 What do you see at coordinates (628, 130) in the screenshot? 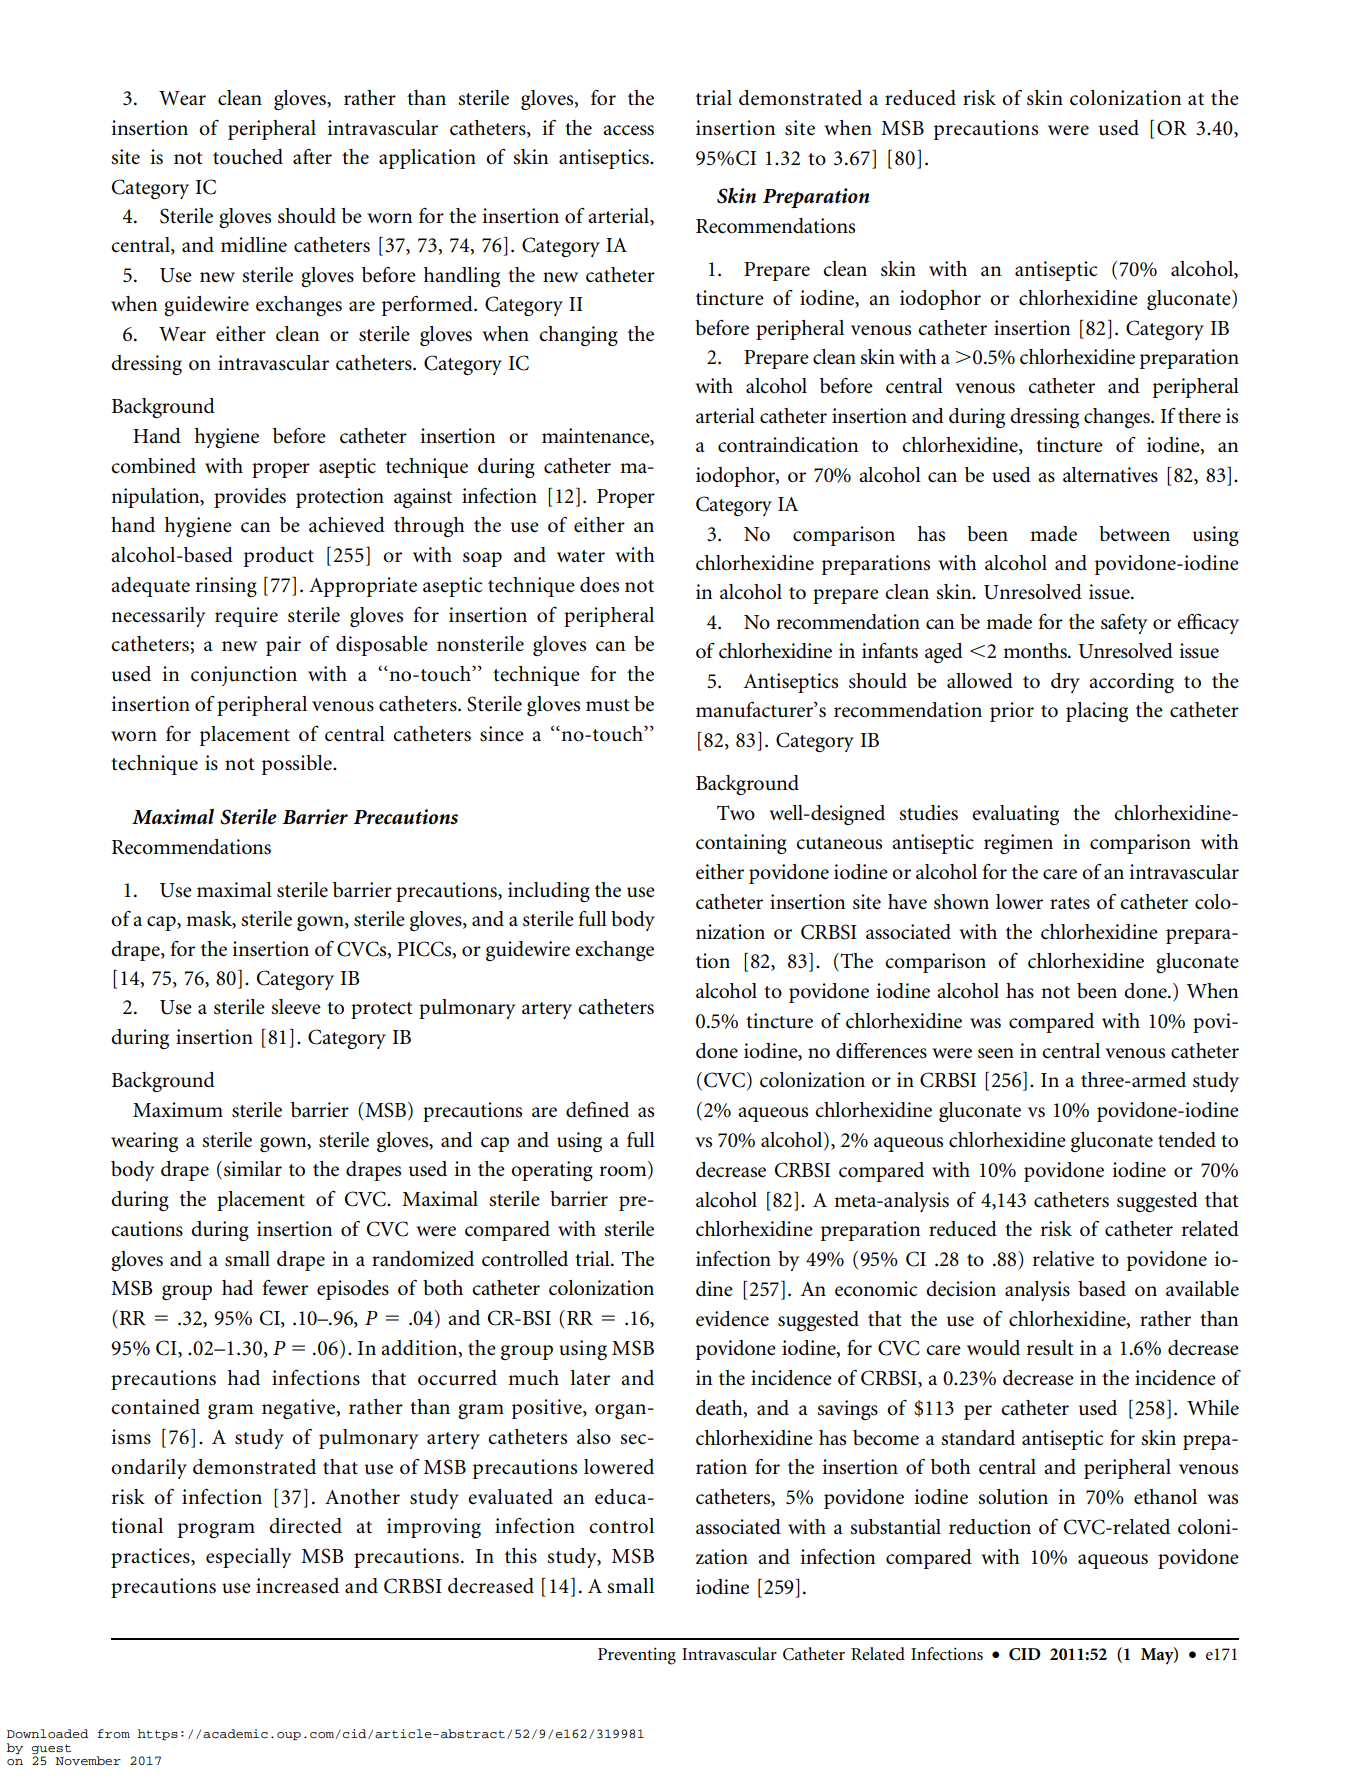
I see `access` at bounding box center [628, 130].
